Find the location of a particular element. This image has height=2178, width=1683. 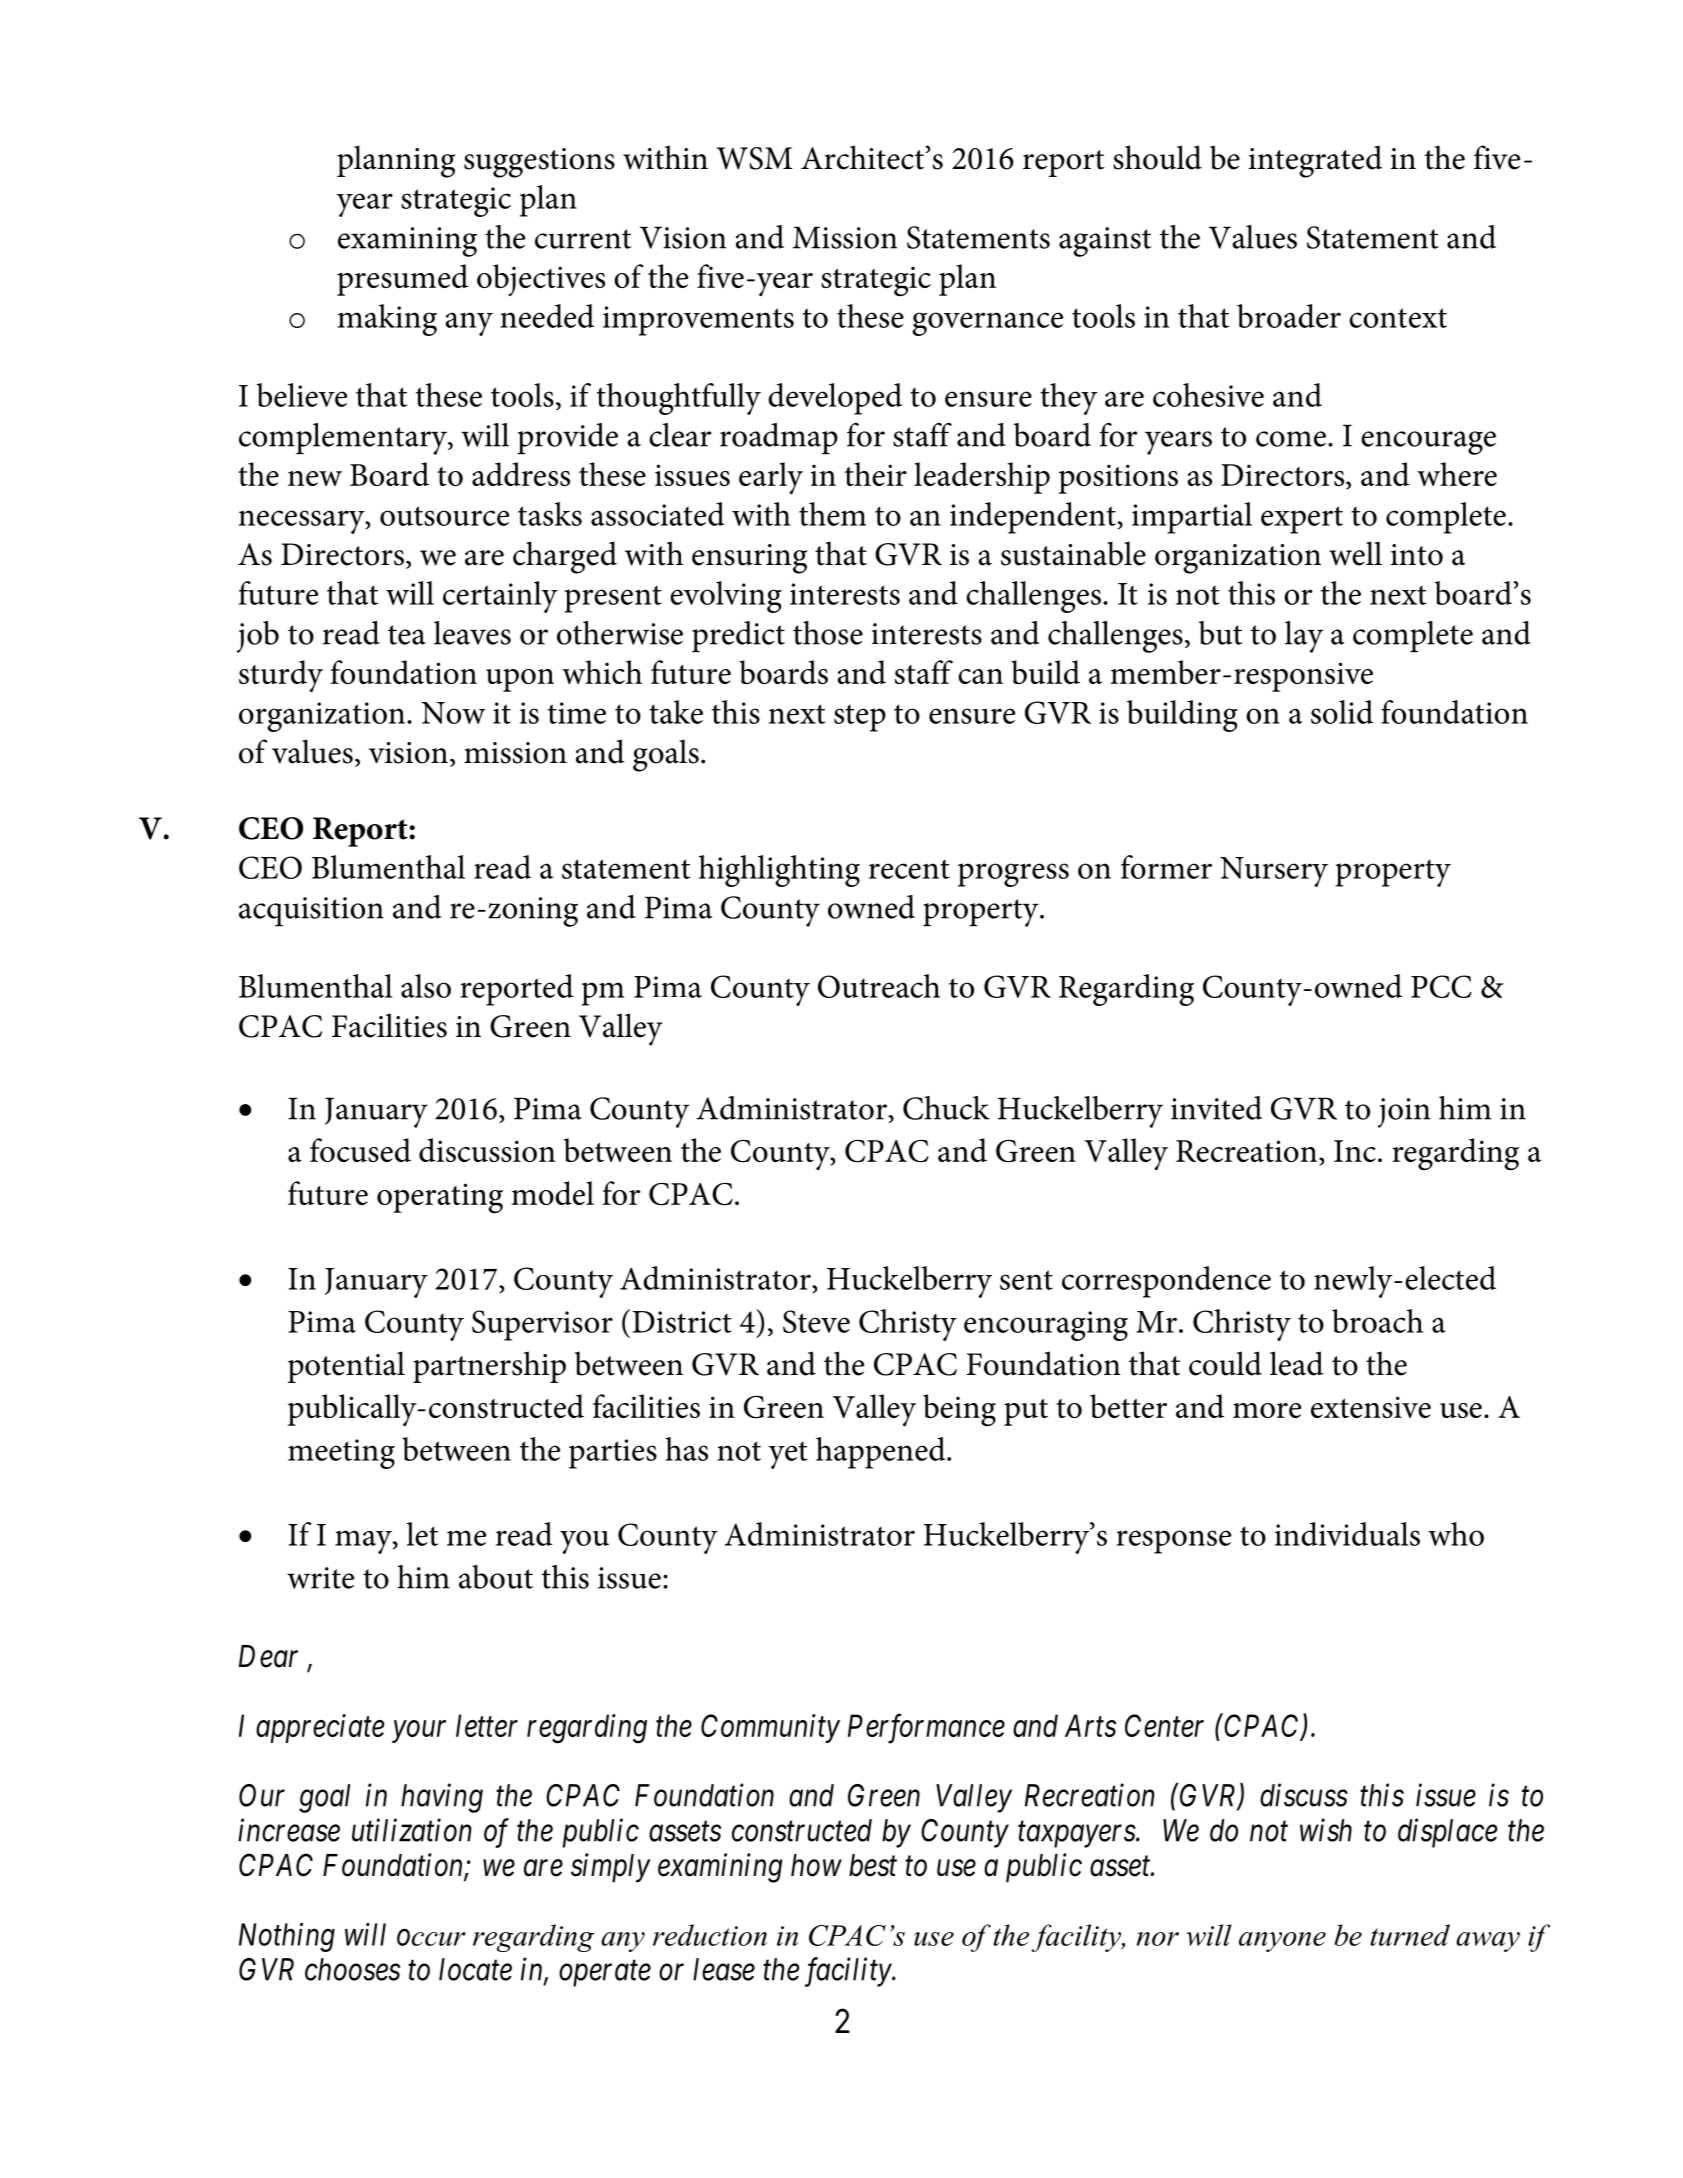

also is located at coordinates (426, 986).
